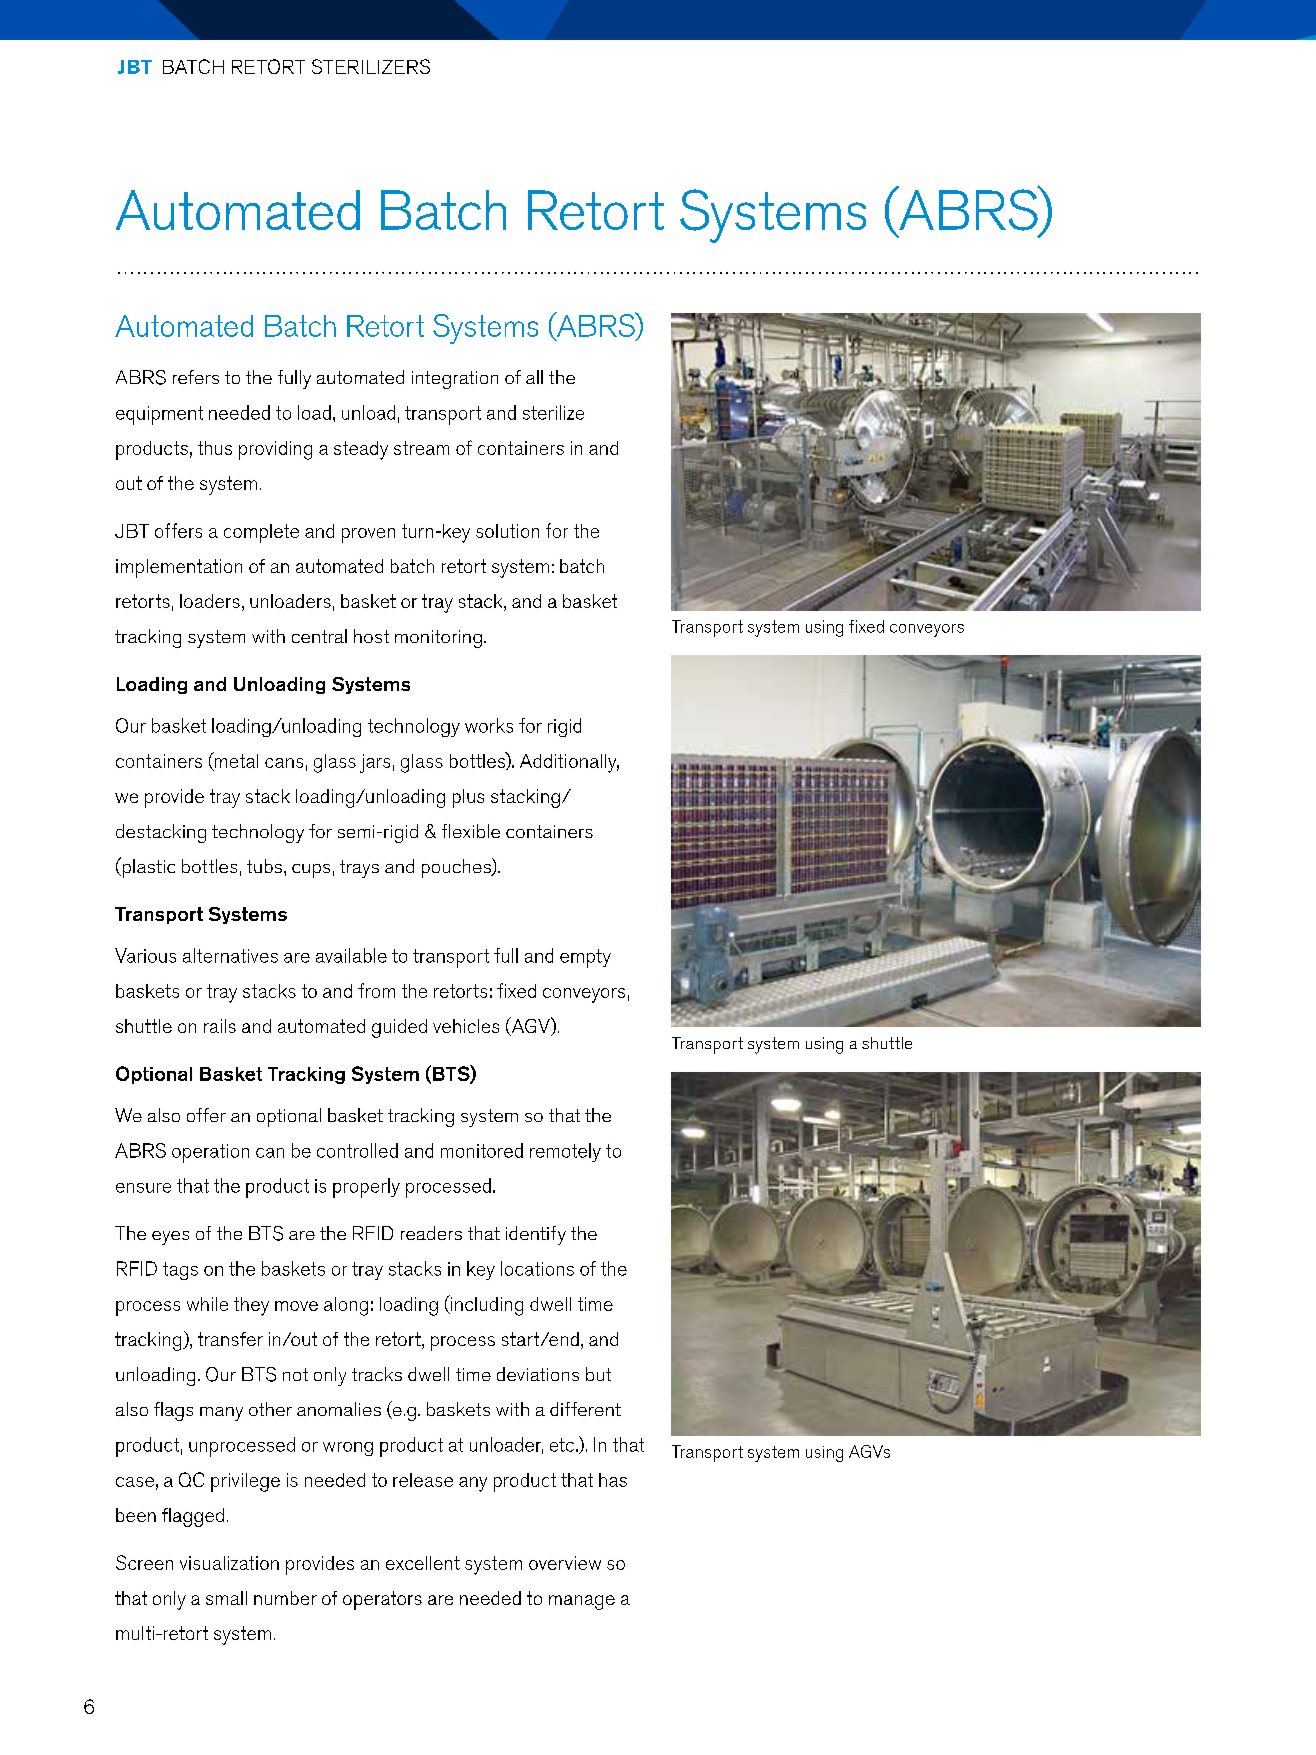  I want to click on steady, so click(361, 450).
